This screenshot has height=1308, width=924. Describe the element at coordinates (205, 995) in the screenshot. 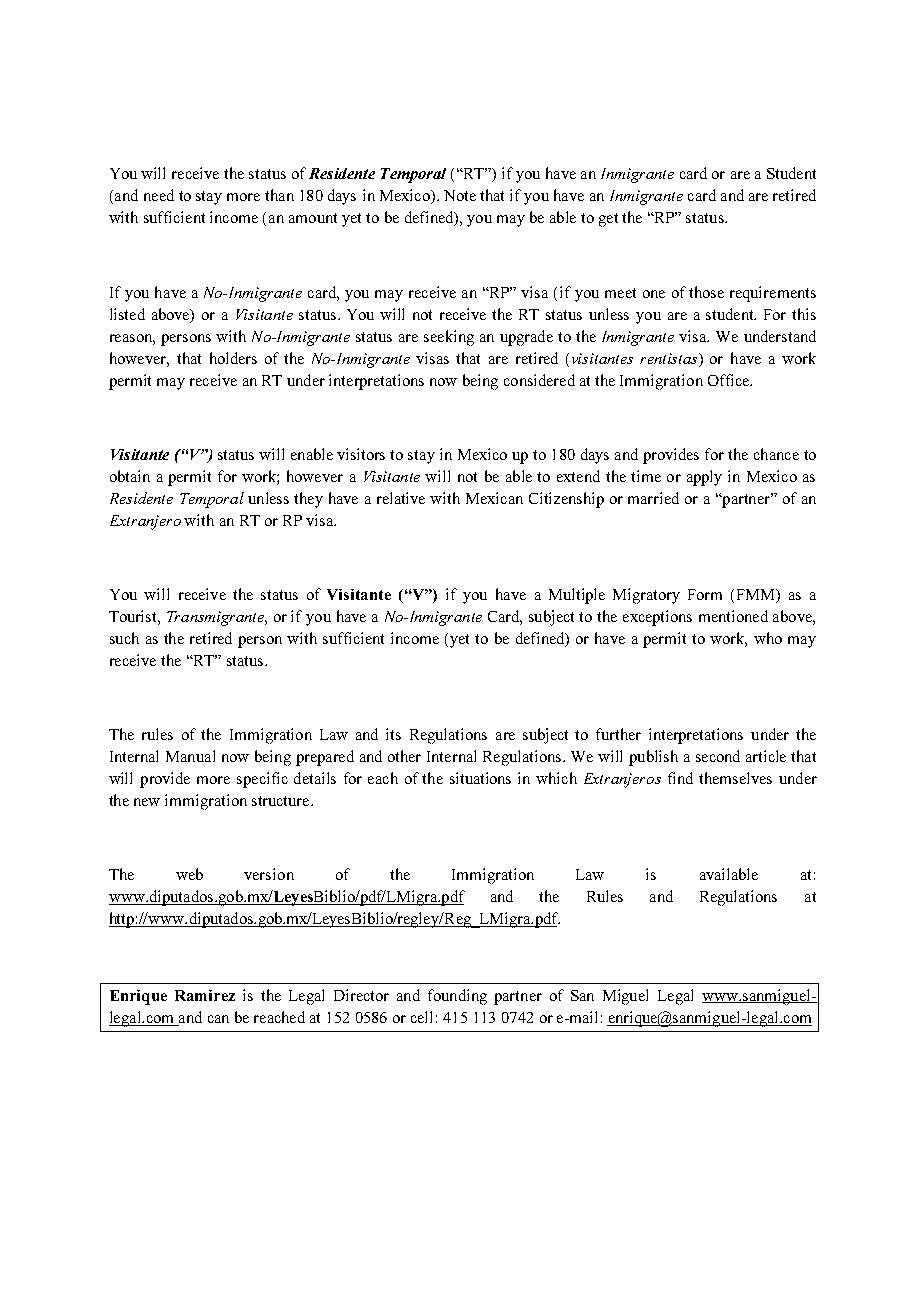

I see `Ramirez` at that location.
